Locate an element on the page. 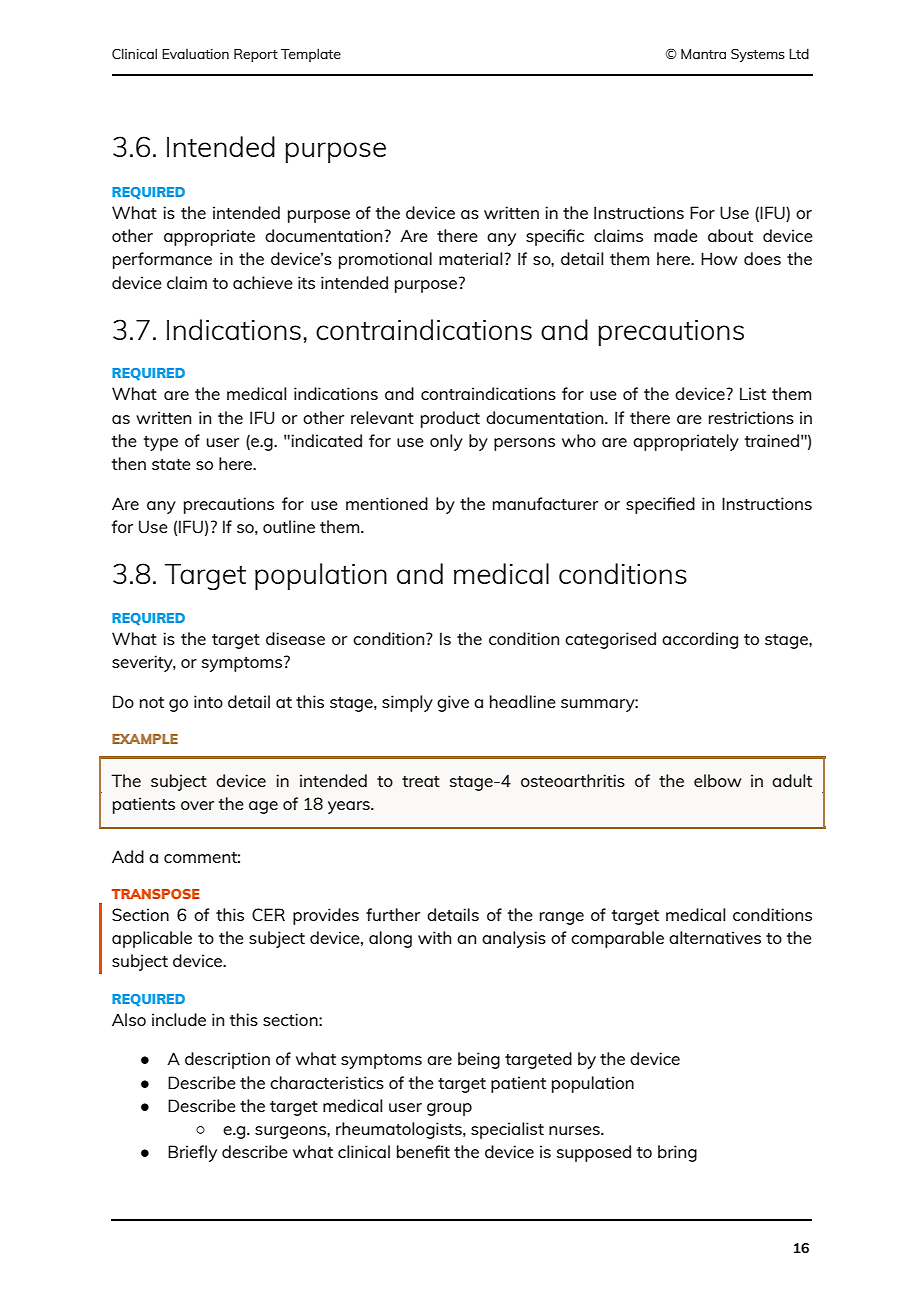  Mantra is located at coordinates (703, 54).
